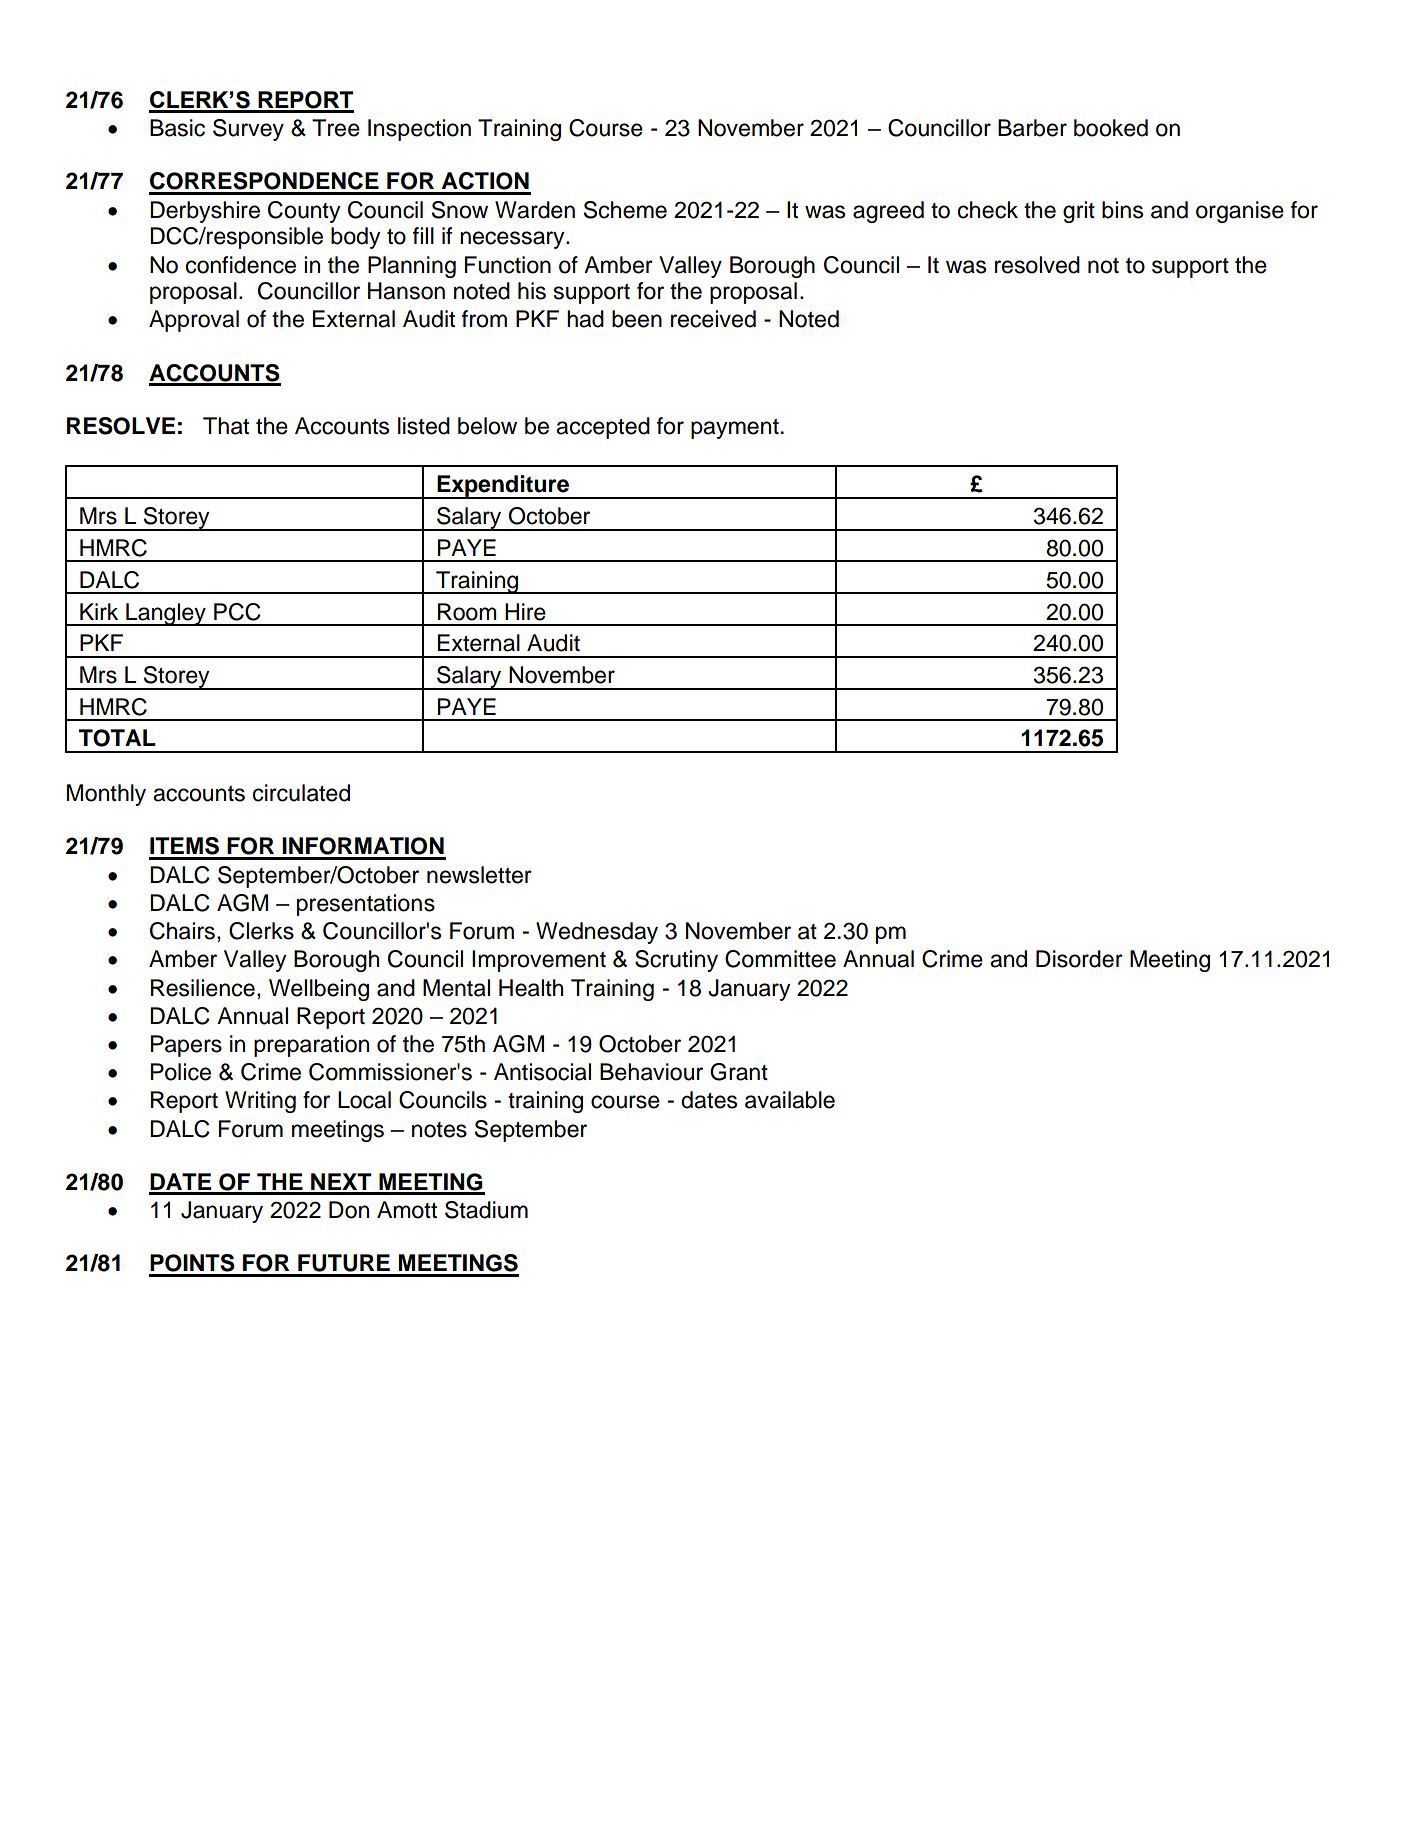 The image size is (1419, 1836). What do you see at coordinates (790, 1100) in the screenshot?
I see `available` at bounding box center [790, 1100].
